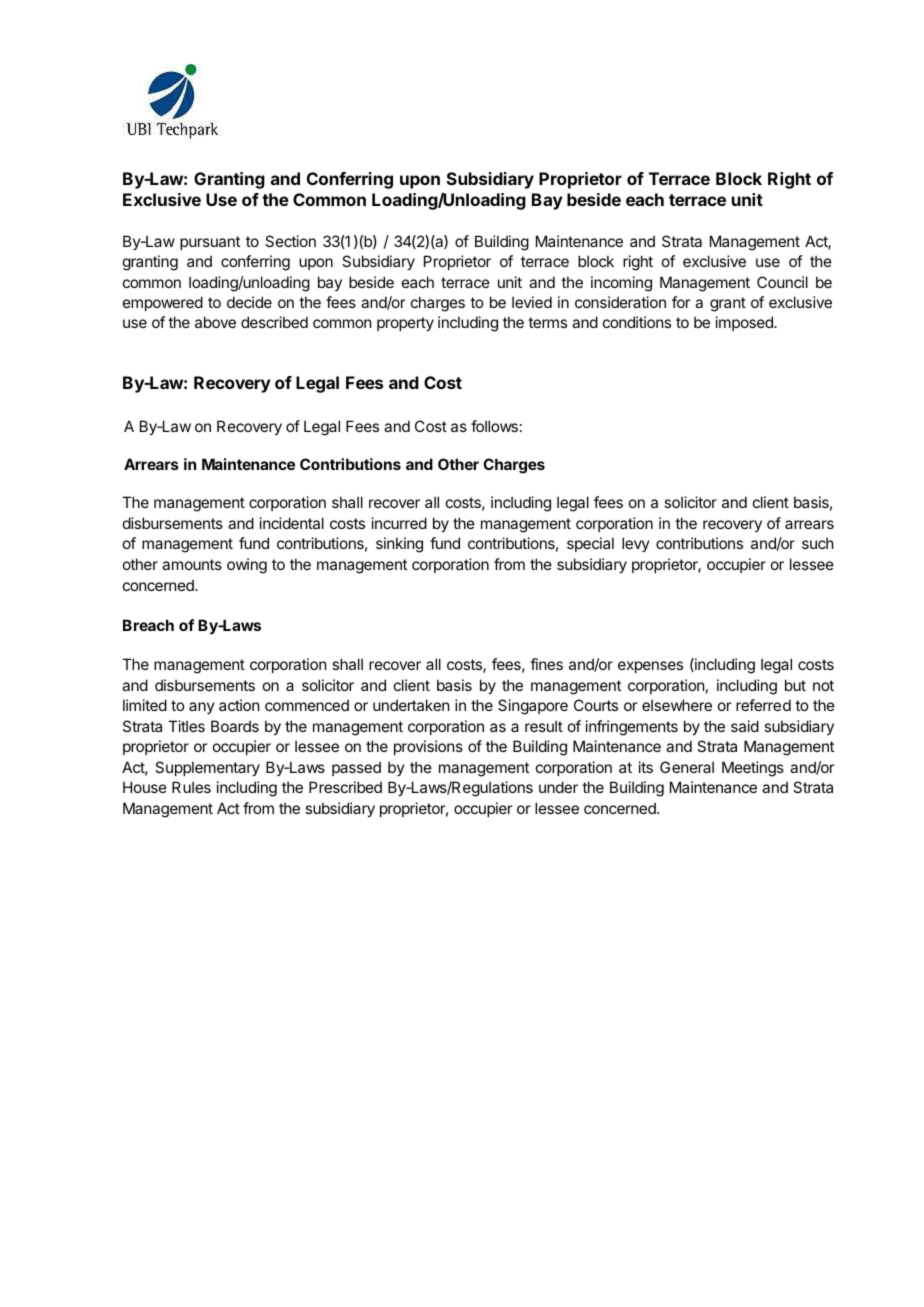  What do you see at coordinates (399, 545) in the document?
I see `sinking` at bounding box center [399, 545].
